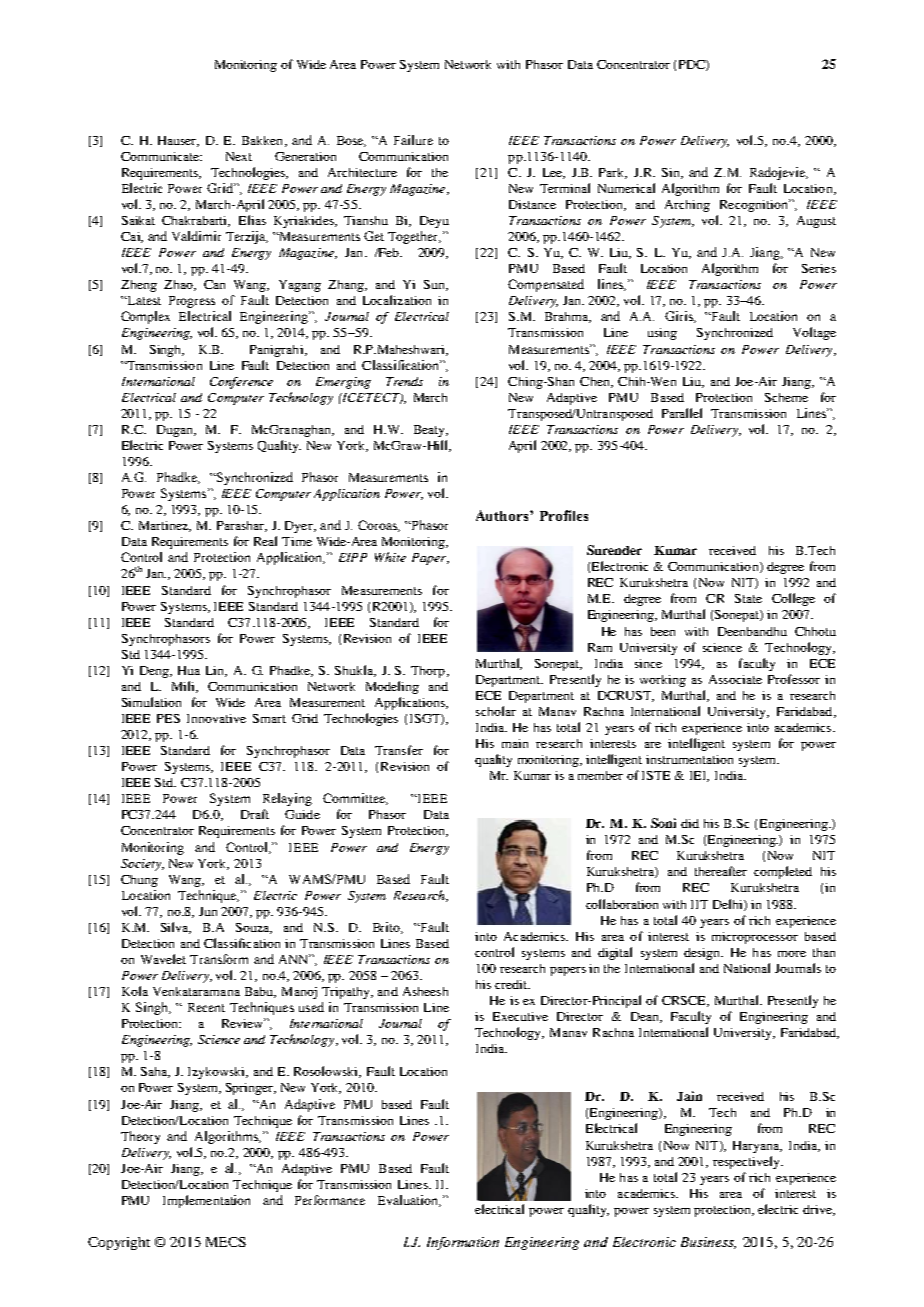 The image size is (924, 1307). Describe the element at coordinates (265, 541) in the screenshot. I see `Real` at that location.
